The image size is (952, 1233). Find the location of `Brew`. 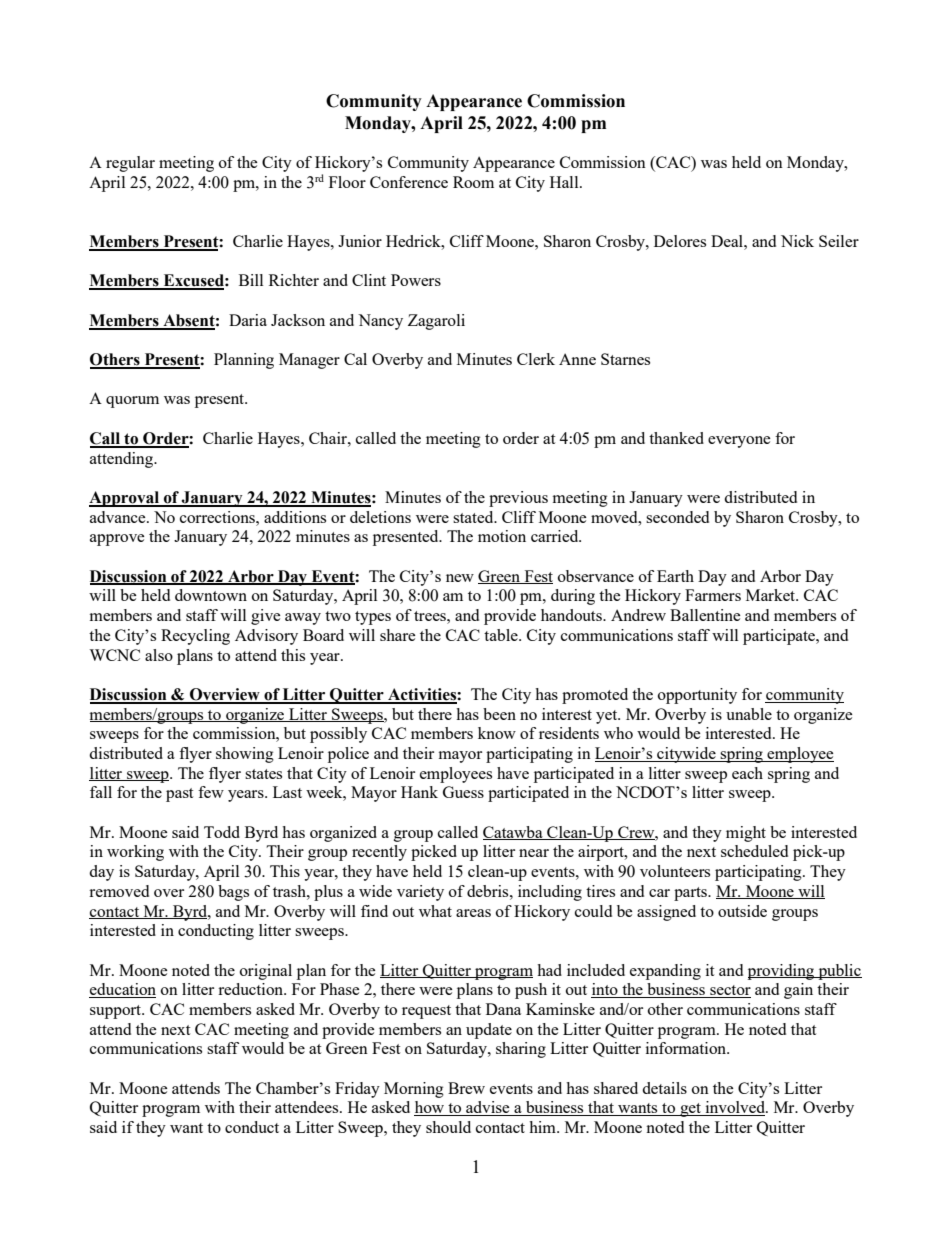

Brew is located at coordinates (466, 1088).
